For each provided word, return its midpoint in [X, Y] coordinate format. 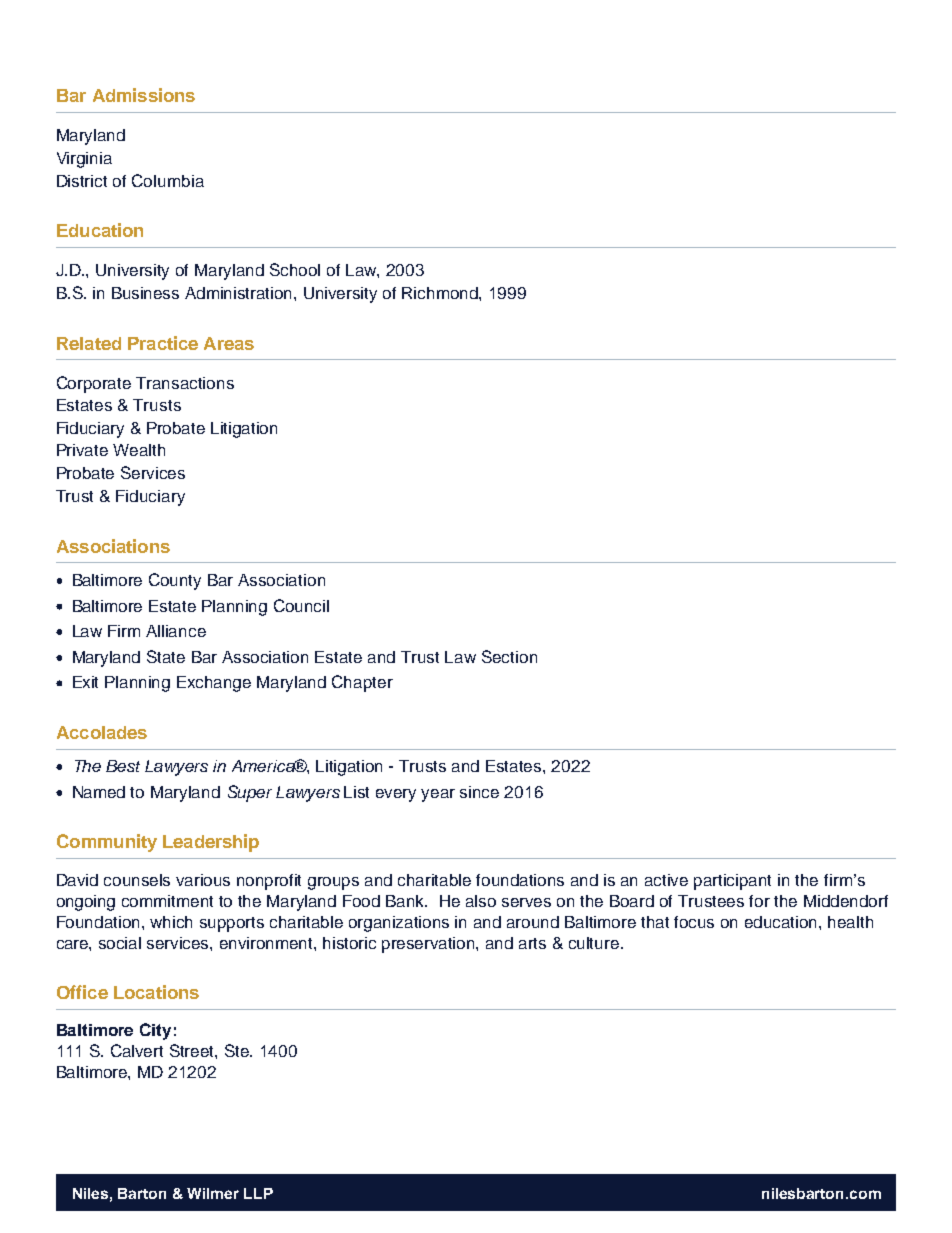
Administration [240, 293]
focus [694, 922]
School [295, 269]
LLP [258, 1193]
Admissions [144, 95]
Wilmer [213, 1193]
